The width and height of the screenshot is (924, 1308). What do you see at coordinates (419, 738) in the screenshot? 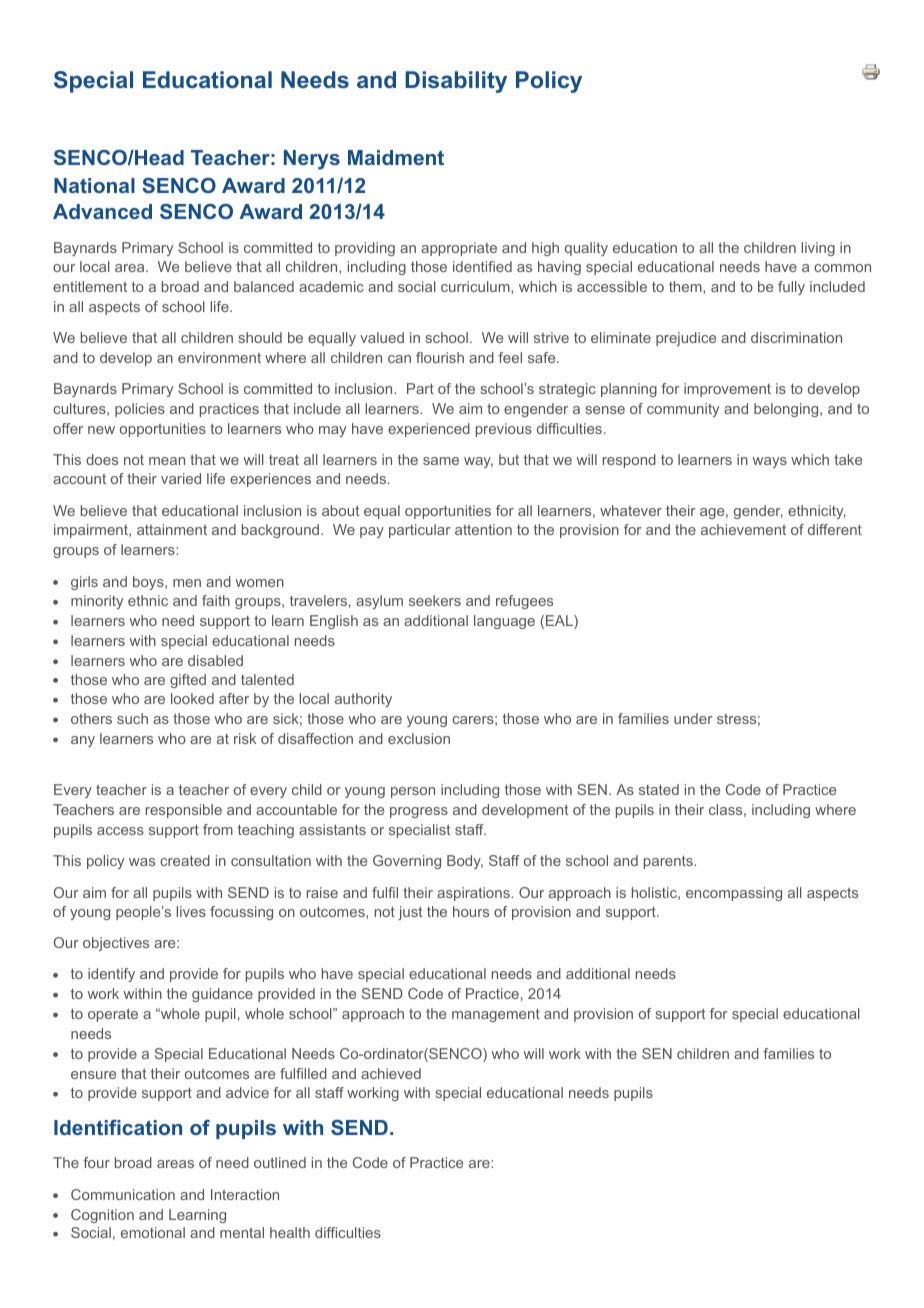
I see `exclusion` at bounding box center [419, 738].
